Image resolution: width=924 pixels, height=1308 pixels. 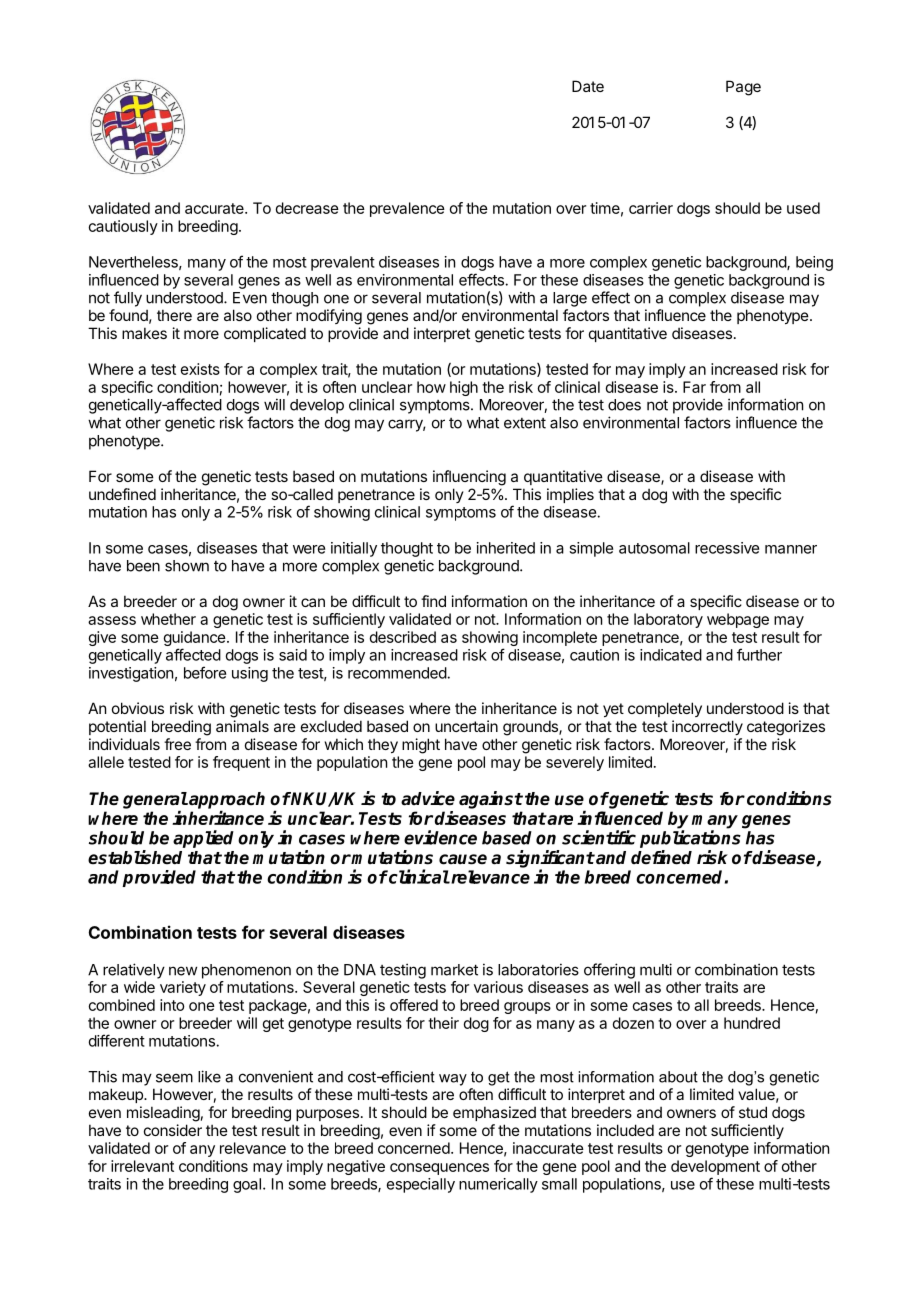 I want to click on new, so click(x=183, y=971).
